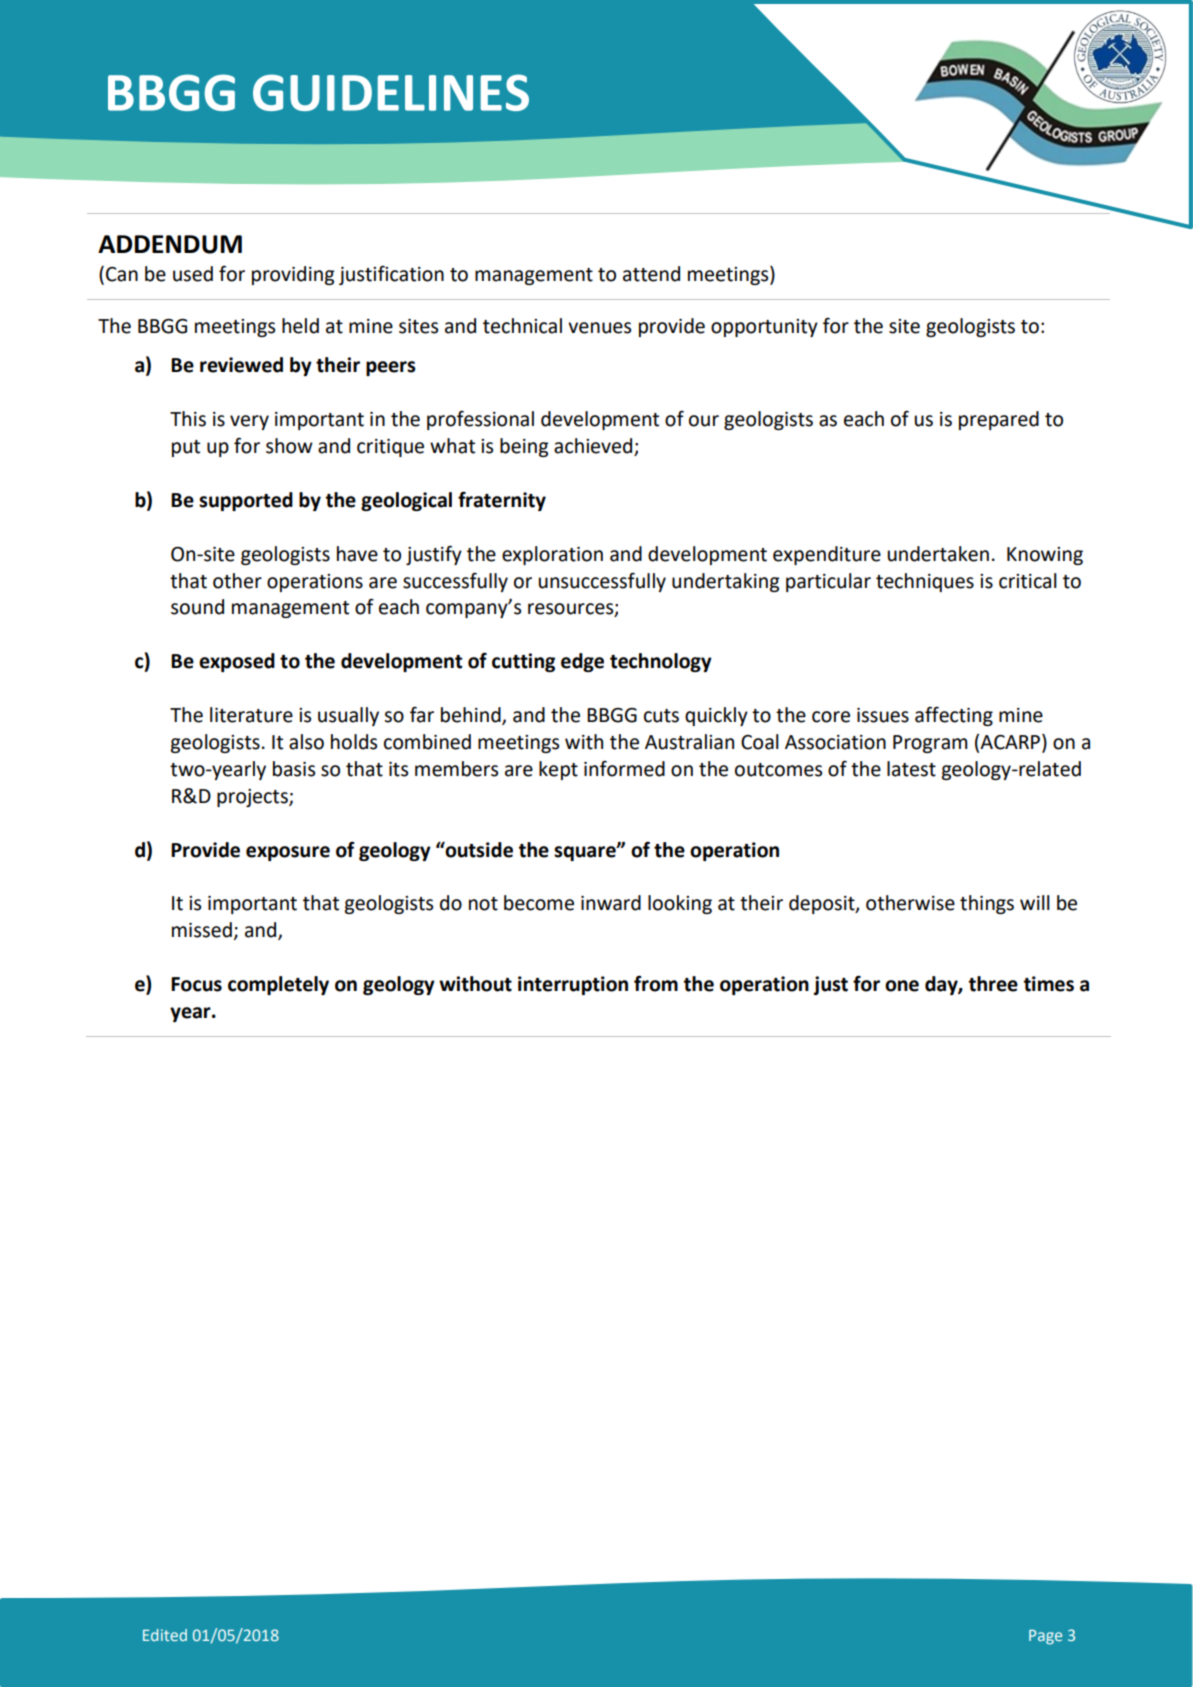 The image size is (1193, 1687). What do you see at coordinates (611, 903) in the document?
I see `inward` at bounding box center [611, 903].
